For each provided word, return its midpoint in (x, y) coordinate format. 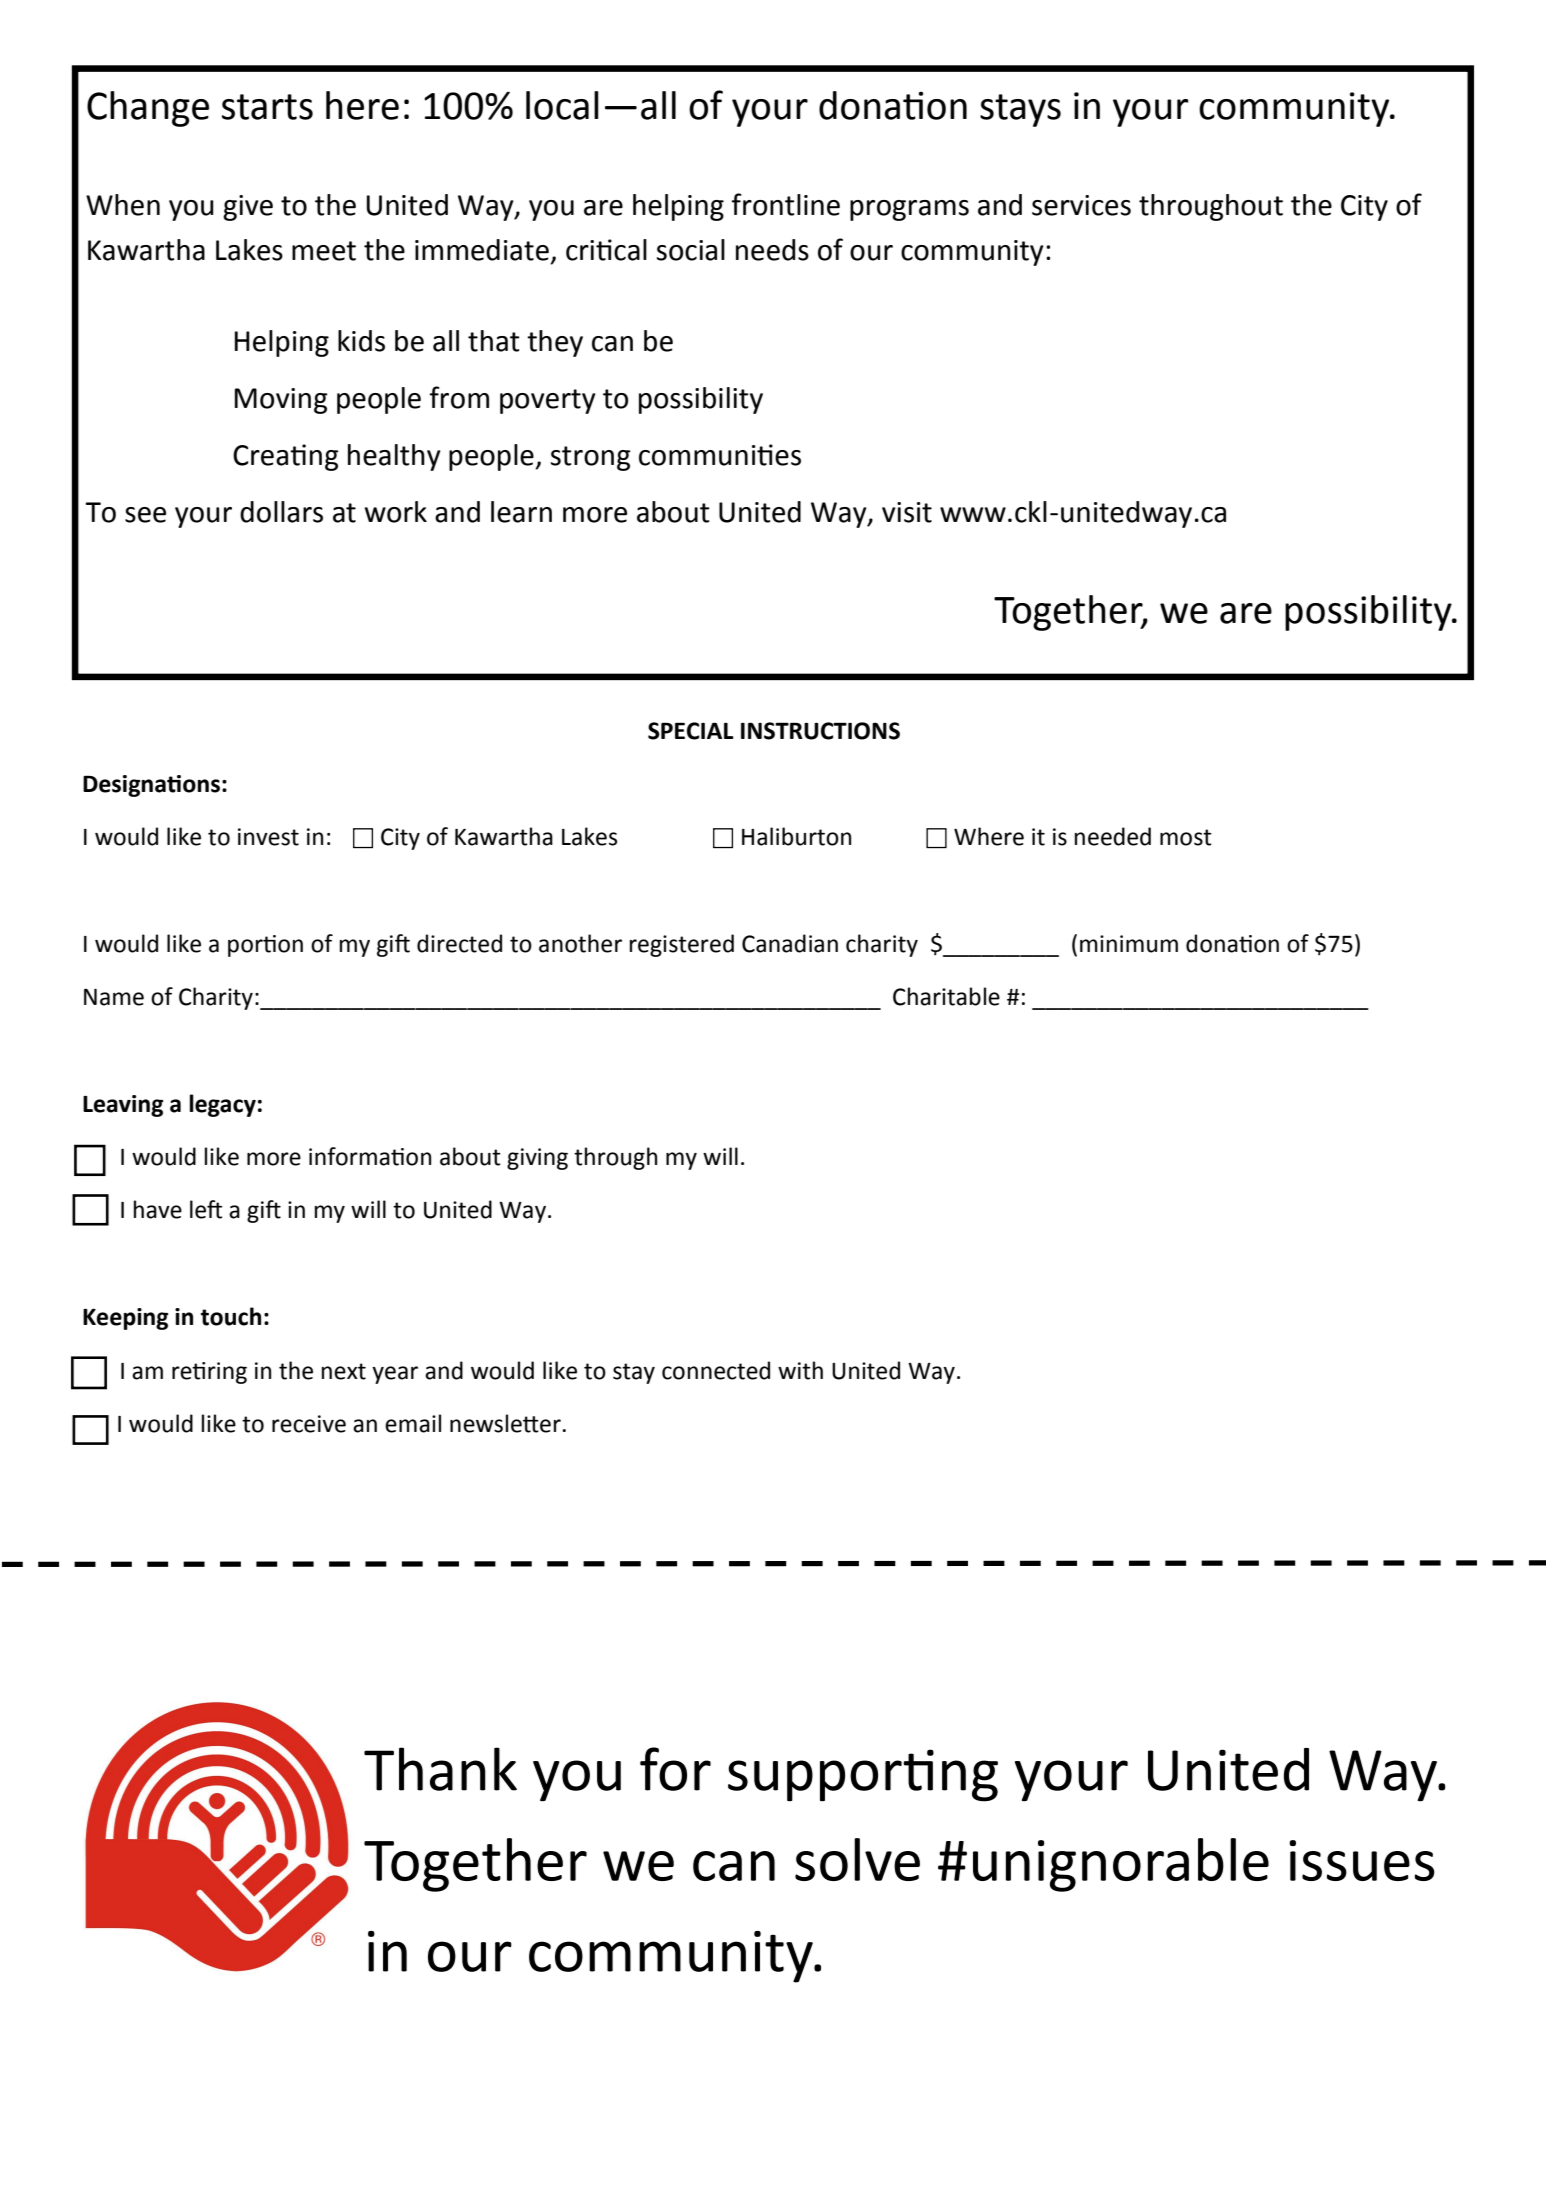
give (248, 208)
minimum (1129, 944)
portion (265, 946)
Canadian (790, 943)
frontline (785, 204)
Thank (440, 1769)
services (1081, 205)
